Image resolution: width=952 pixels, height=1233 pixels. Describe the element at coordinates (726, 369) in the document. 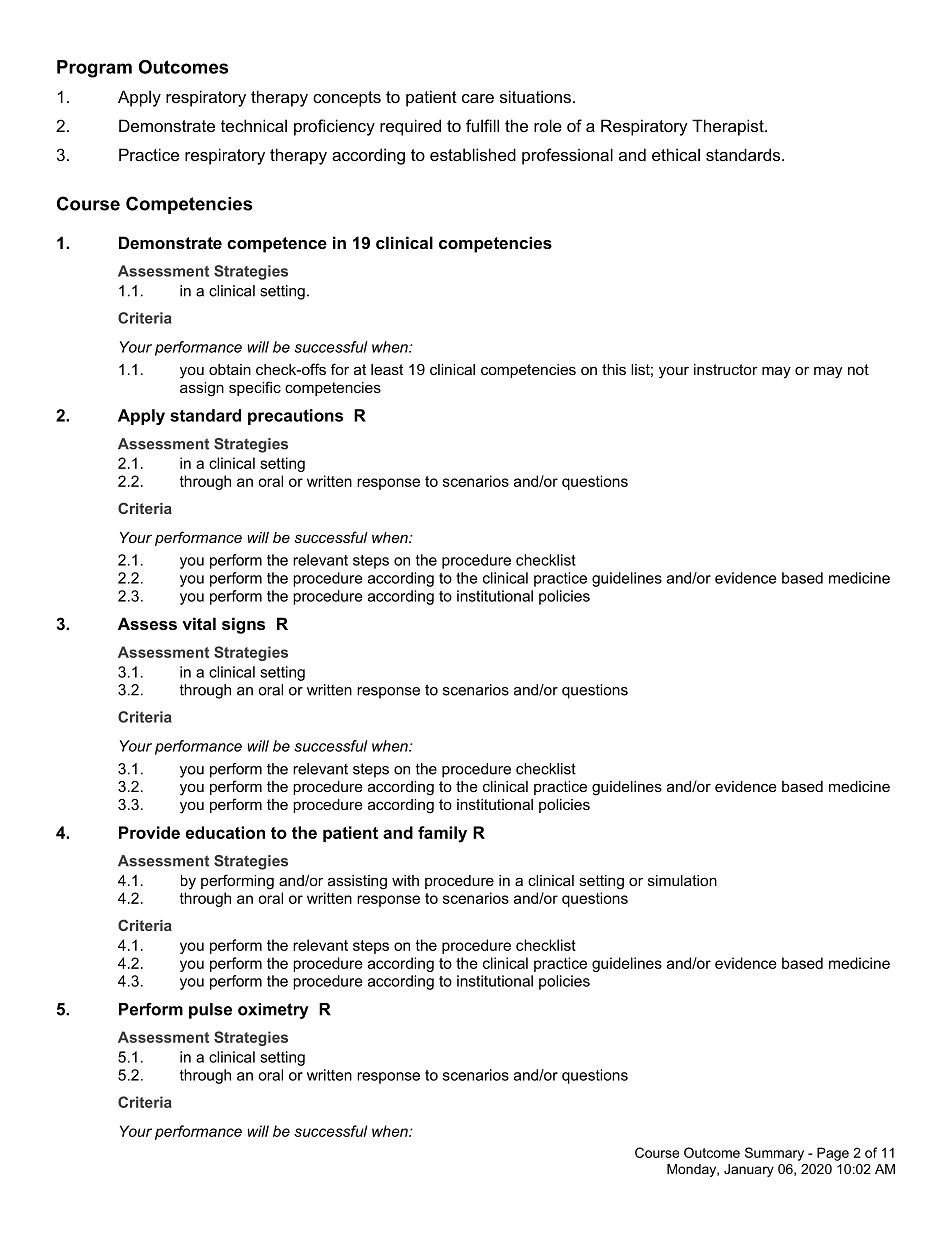

I see `instructor` at that location.
